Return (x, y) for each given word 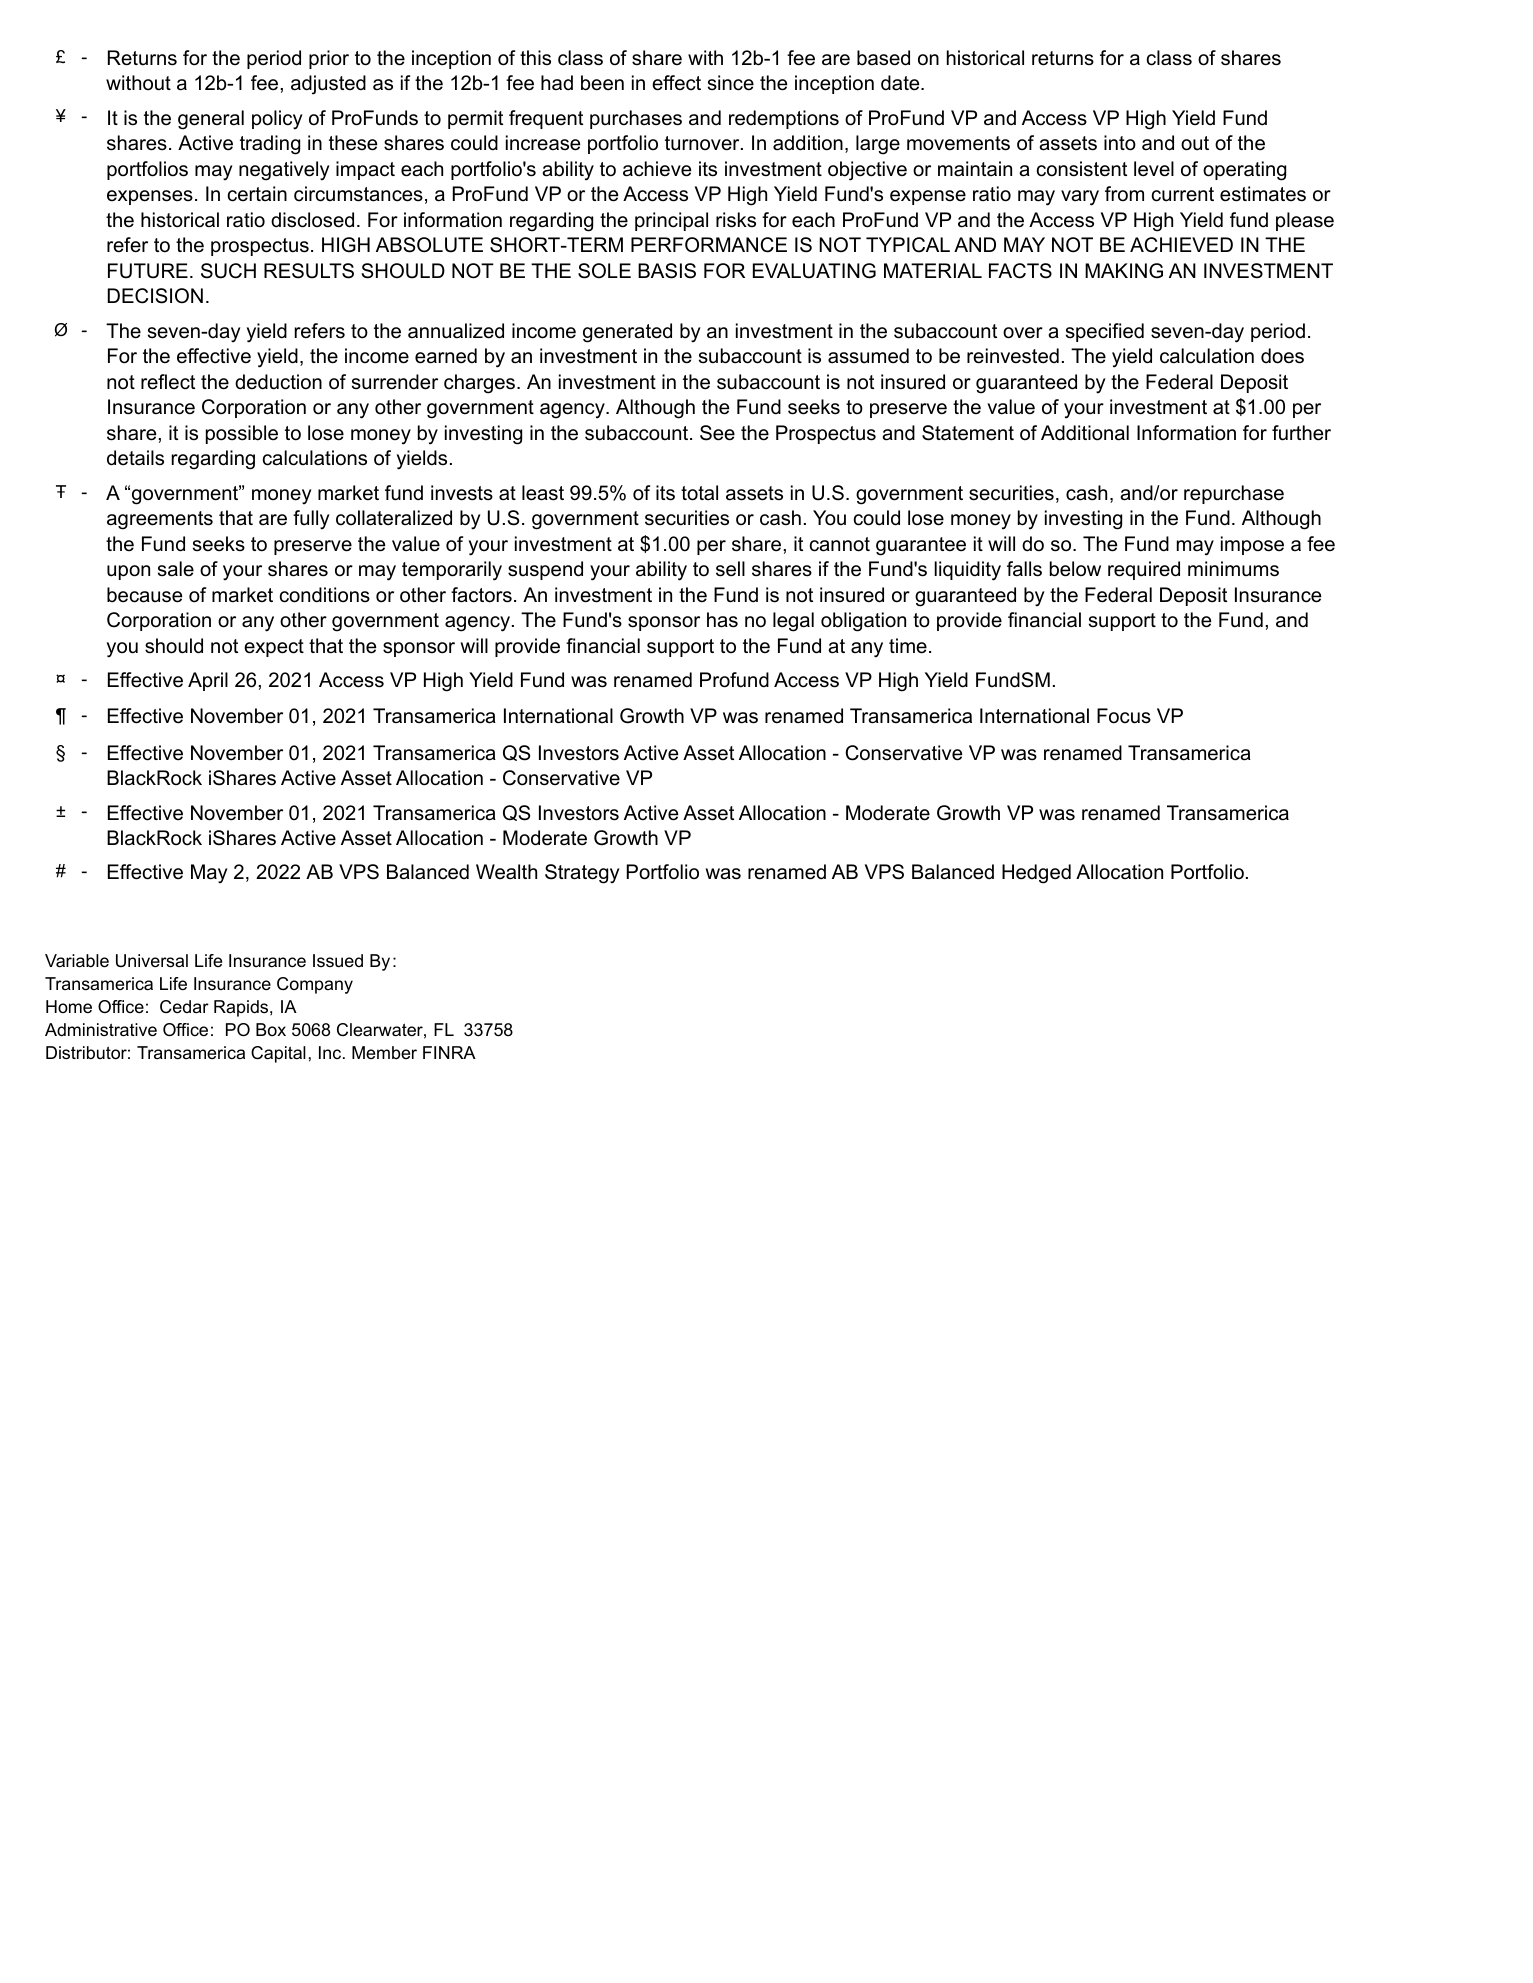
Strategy (582, 874)
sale (176, 569)
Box (271, 1029)
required (1144, 570)
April (208, 681)
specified (1105, 332)
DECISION (155, 296)
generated (627, 333)
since (731, 83)
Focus (1124, 716)
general (211, 120)
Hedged (1036, 874)
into (1120, 143)
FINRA (449, 1052)
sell (730, 569)
